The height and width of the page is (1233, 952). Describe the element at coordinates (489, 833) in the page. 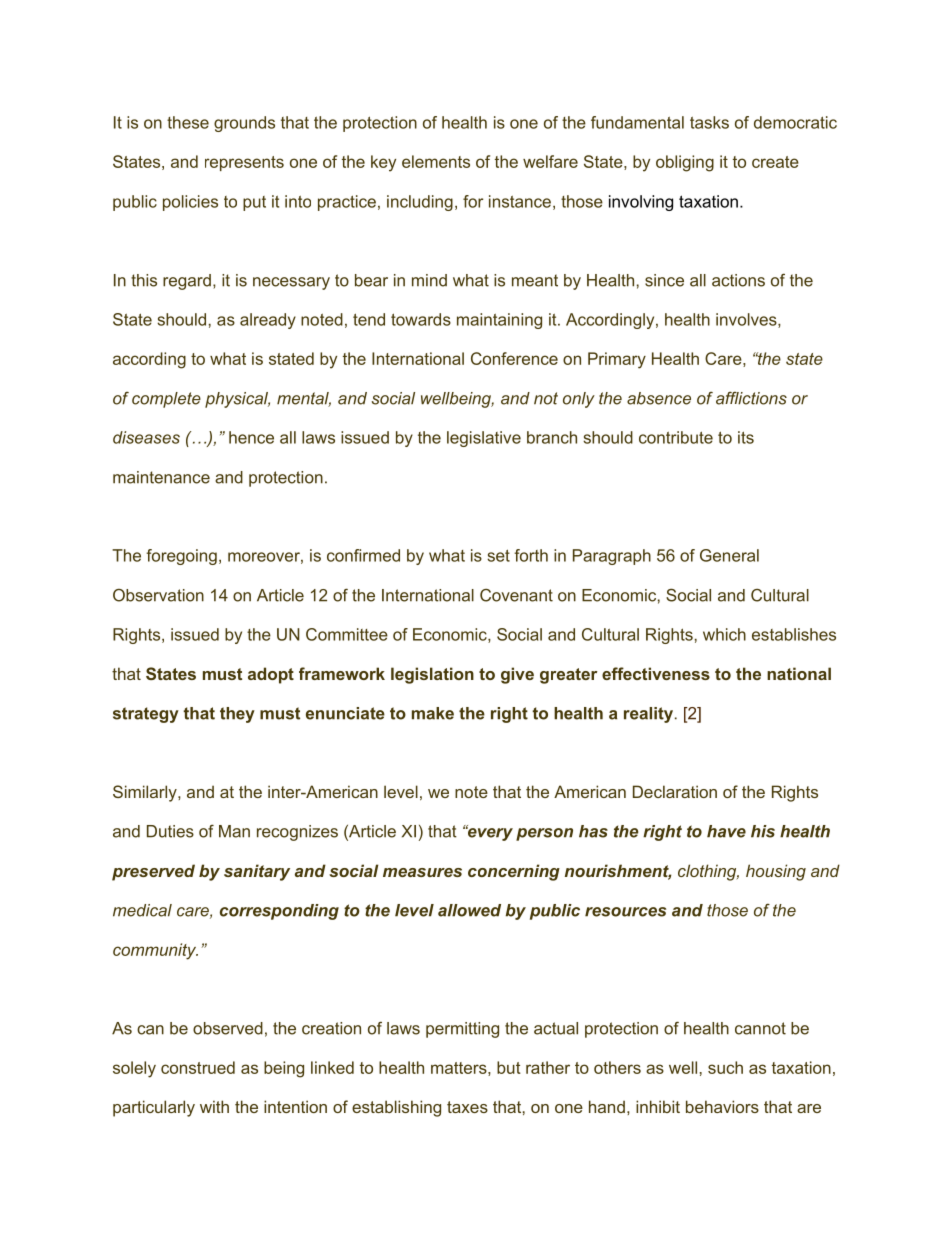

I see `every` at that location.
